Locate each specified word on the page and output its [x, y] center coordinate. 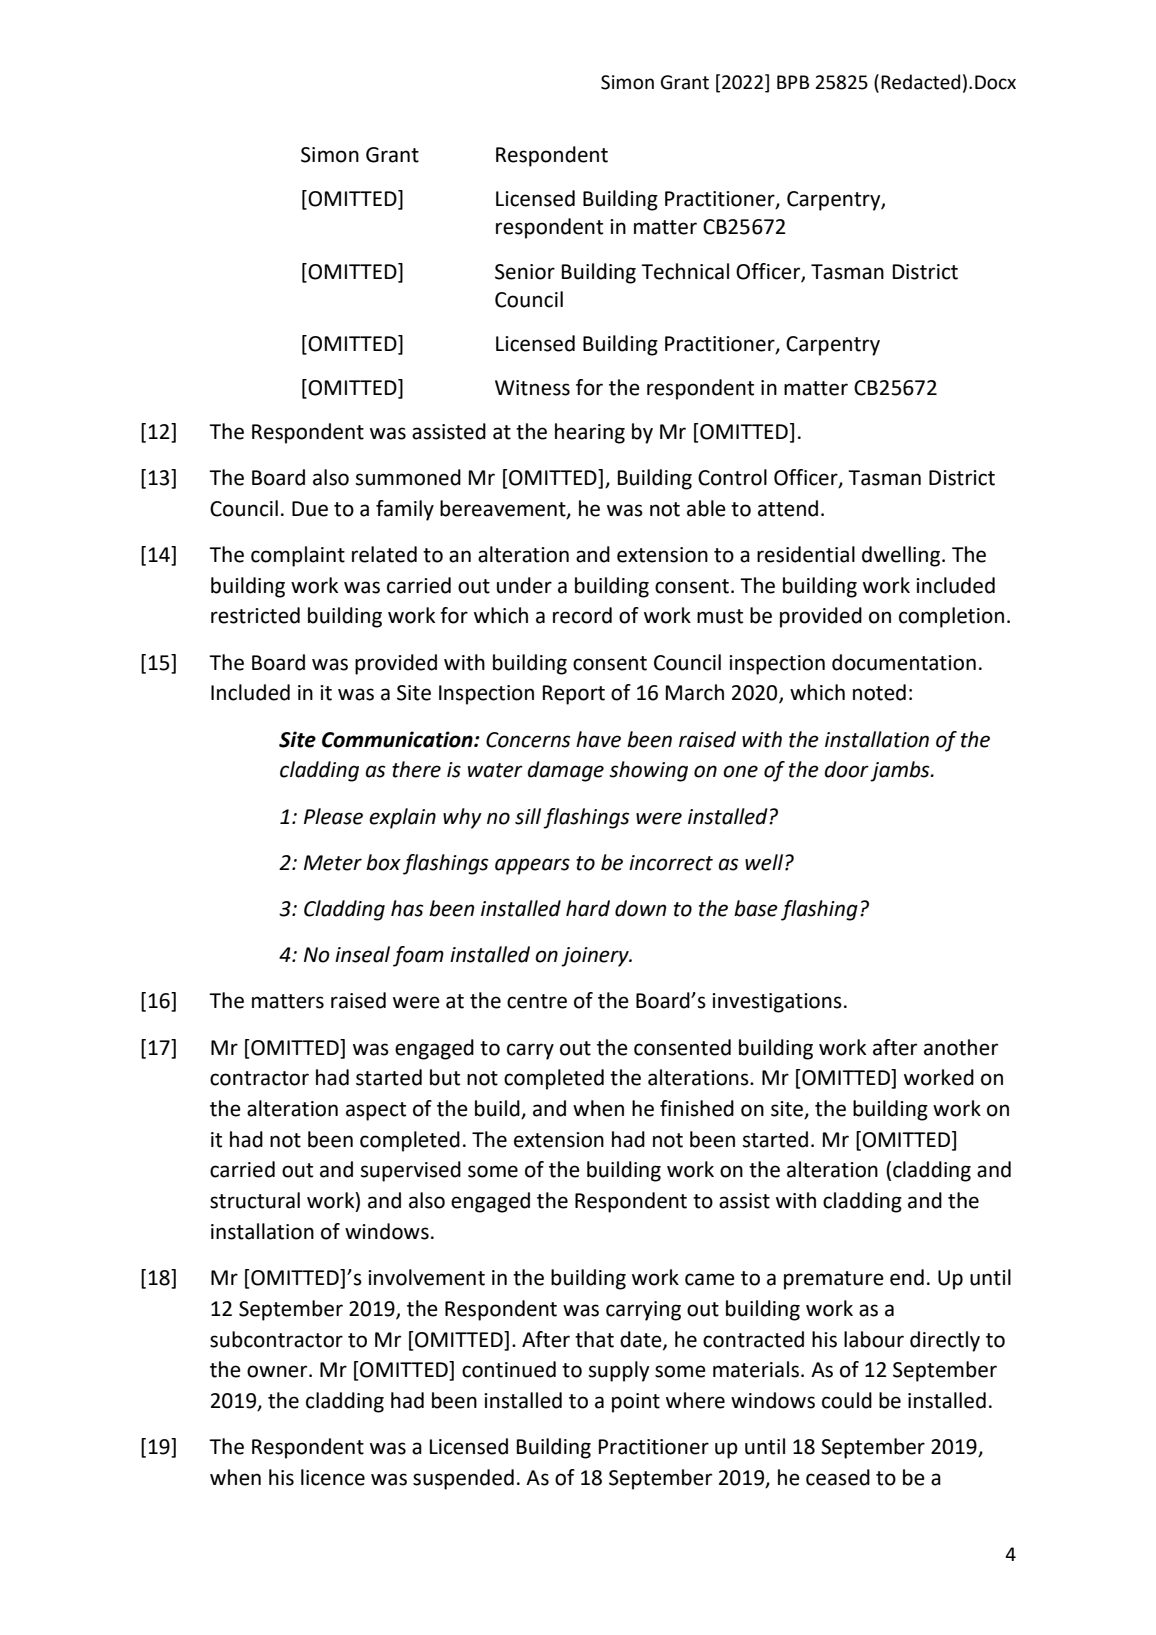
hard [588, 908]
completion [951, 617]
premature [834, 1280]
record [582, 615]
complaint [298, 556]
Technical [685, 271]
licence [333, 1477]
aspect [376, 1111]
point [636, 1403]
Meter [333, 863]
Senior [525, 272]
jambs [901, 771]
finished [697, 1108]
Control [732, 477]
